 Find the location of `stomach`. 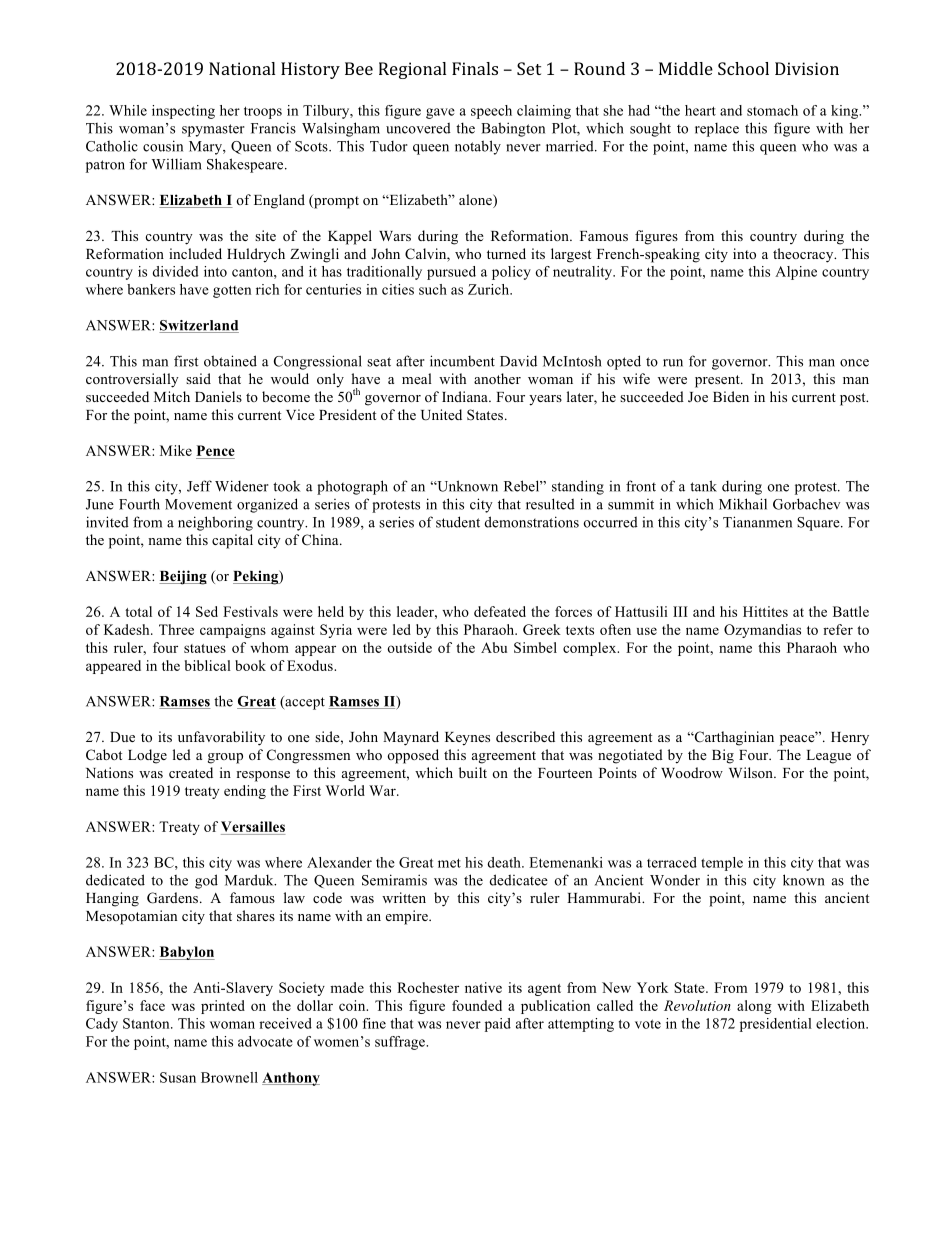

stomach is located at coordinates (772, 110).
